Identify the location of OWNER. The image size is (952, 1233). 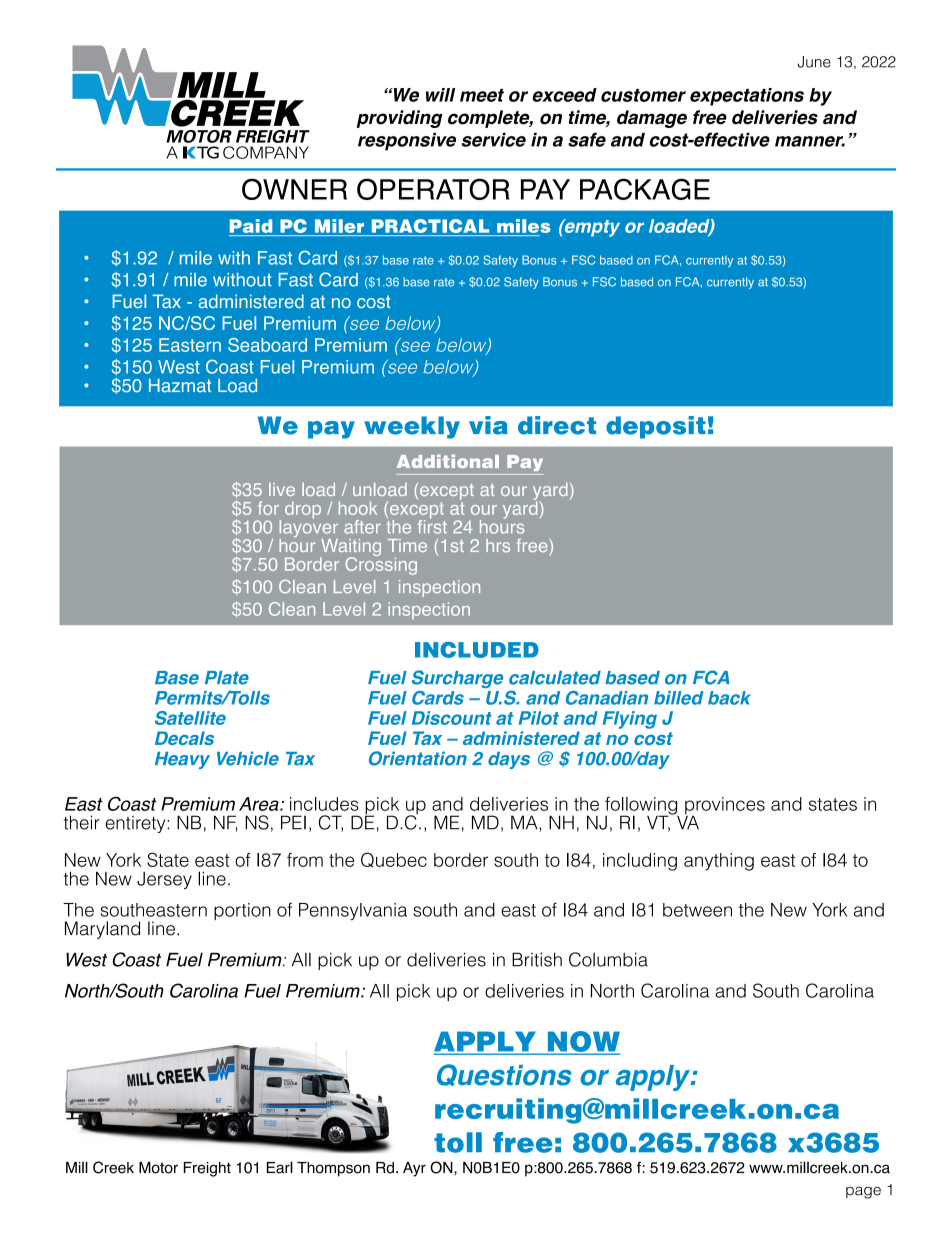
(294, 189).
